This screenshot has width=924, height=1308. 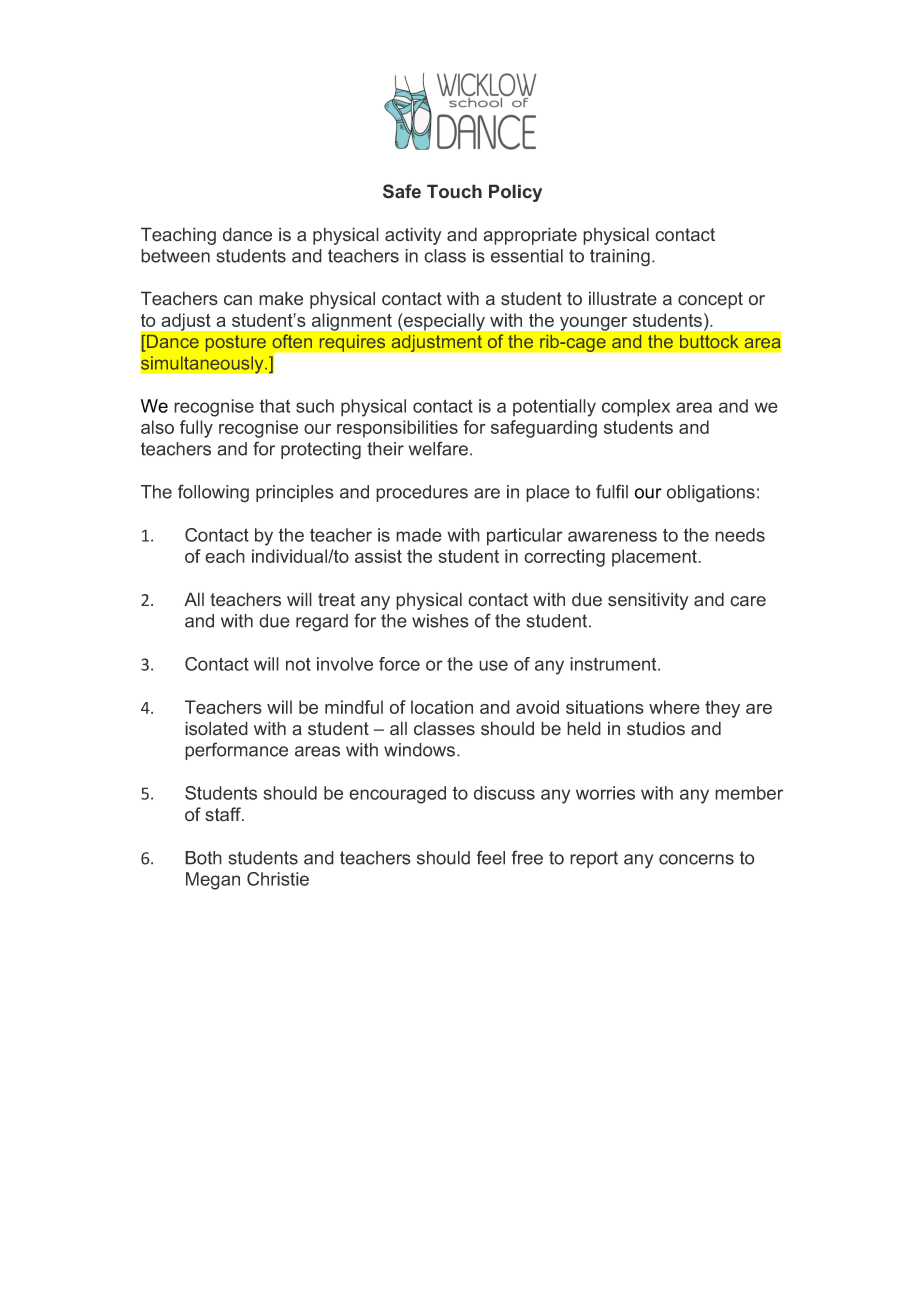 I want to click on buttock, so click(x=709, y=341).
